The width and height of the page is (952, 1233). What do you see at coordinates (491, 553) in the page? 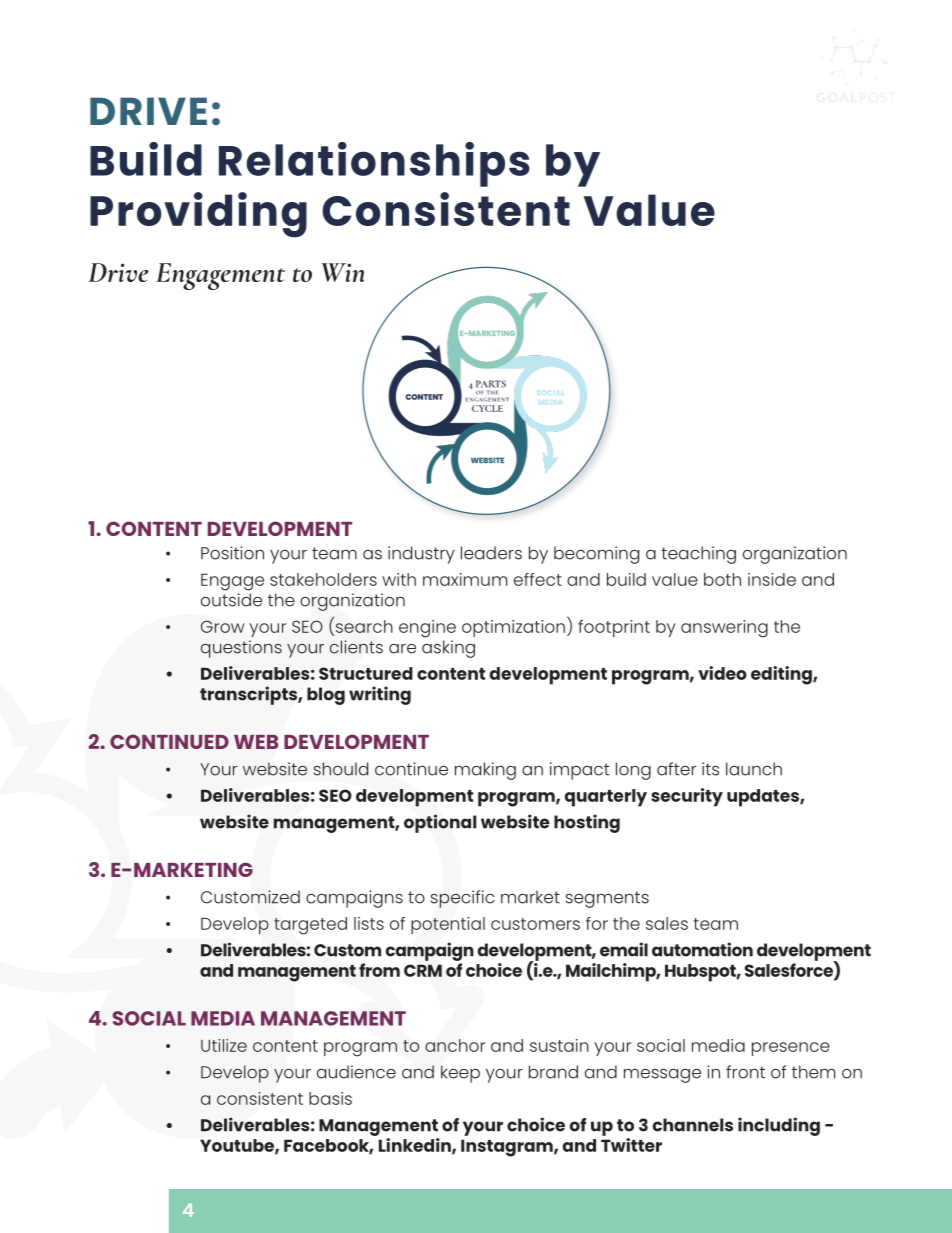
I see `leaders` at bounding box center [491, 553].
